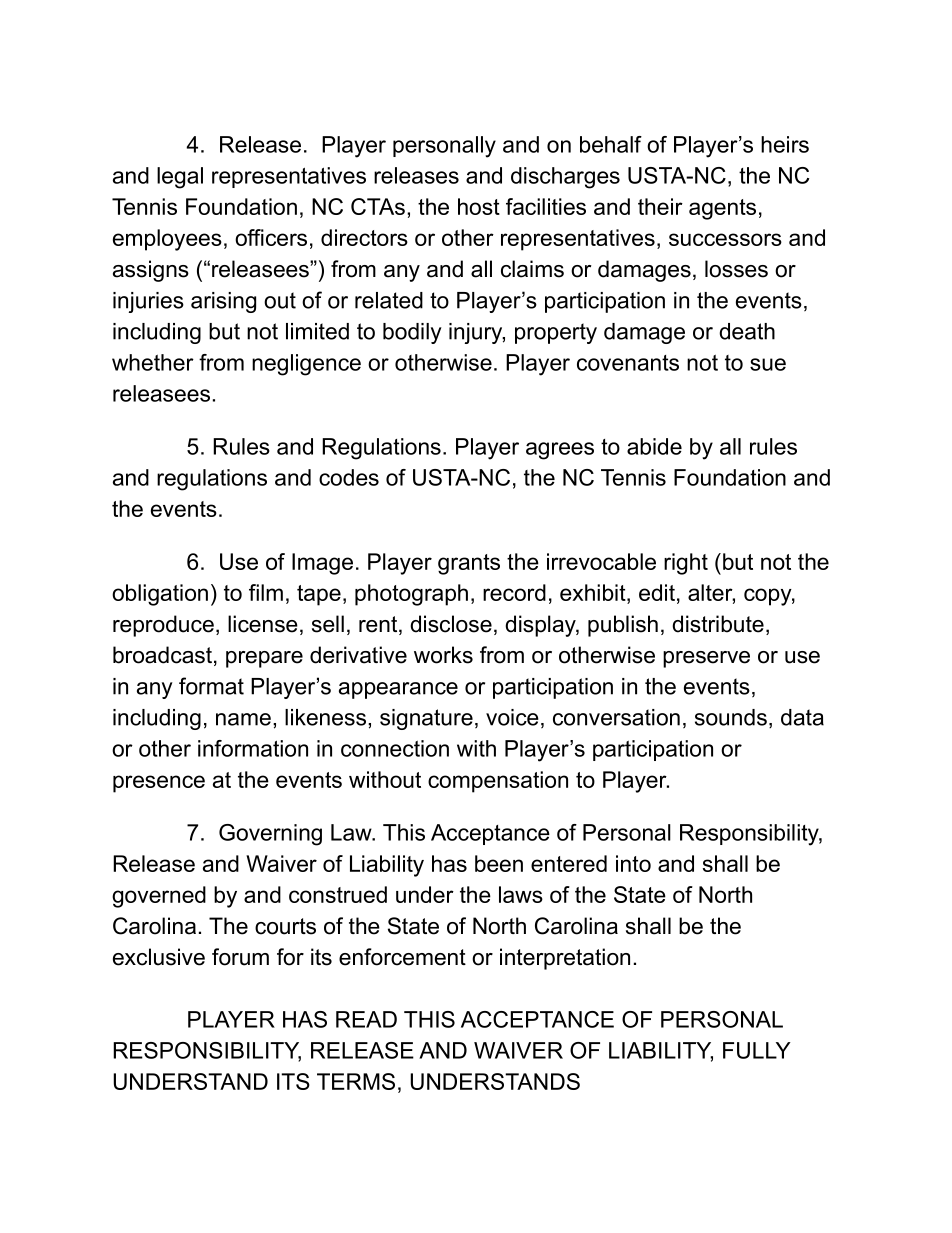 The height and width of the image is (1233, 952). I want to click on FULLY, so click(757, 1050).
